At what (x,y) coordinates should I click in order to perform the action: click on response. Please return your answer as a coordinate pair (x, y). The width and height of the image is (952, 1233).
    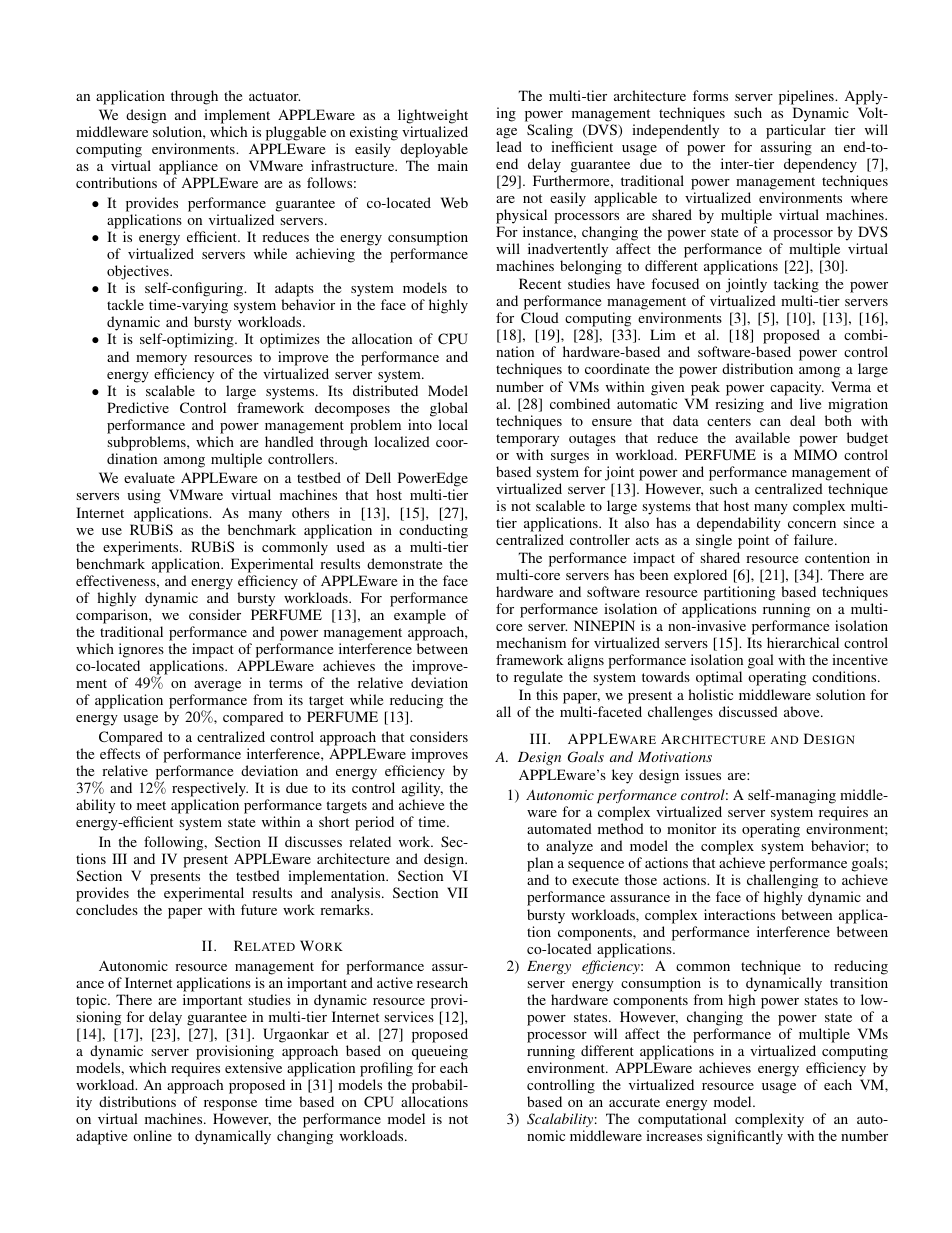
    Looking at the image, I should click on (230, 1107).
